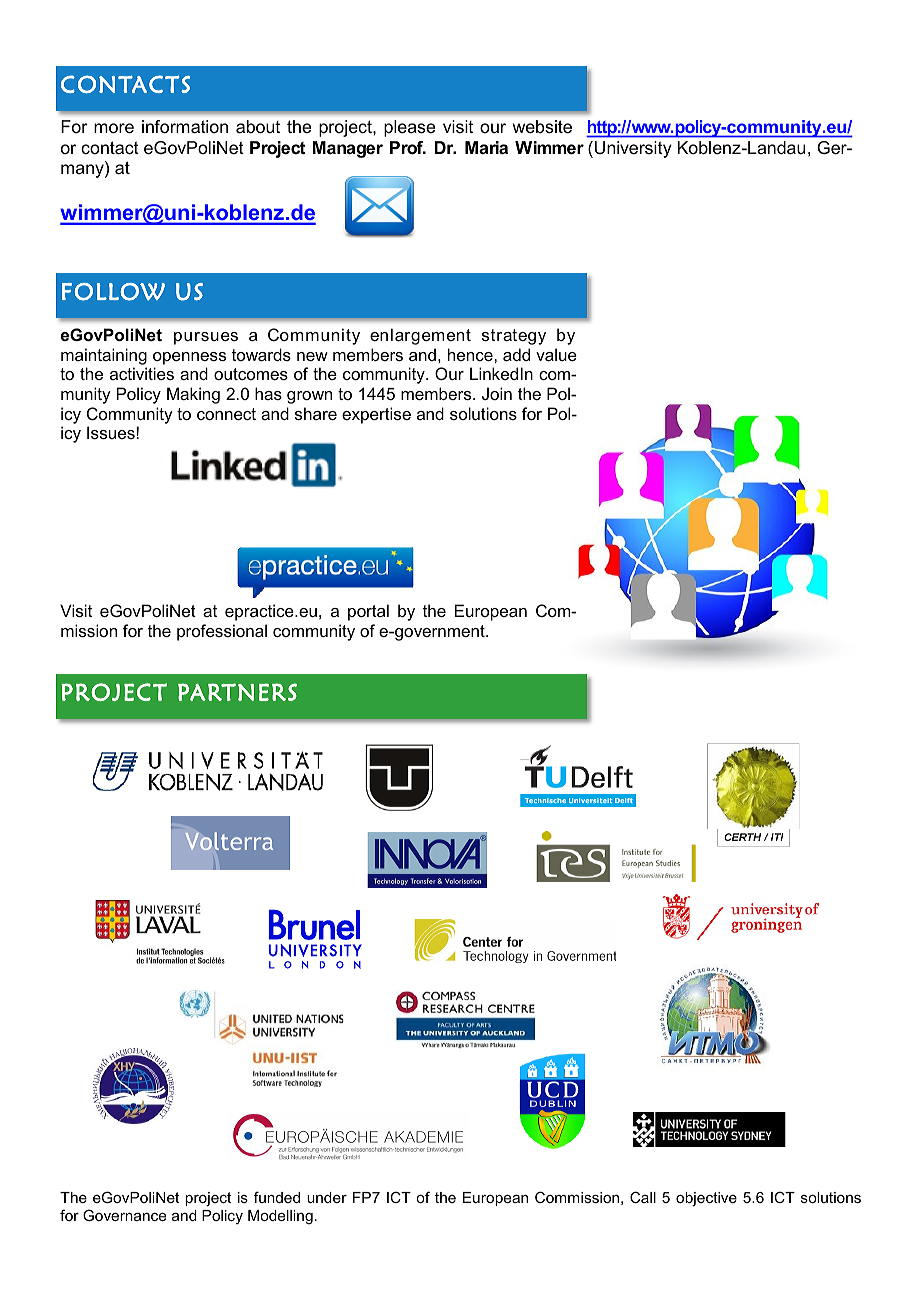  What do you see at coordinates (409, 128) in the image?
I see `please` at bounding box center [409, 128].
